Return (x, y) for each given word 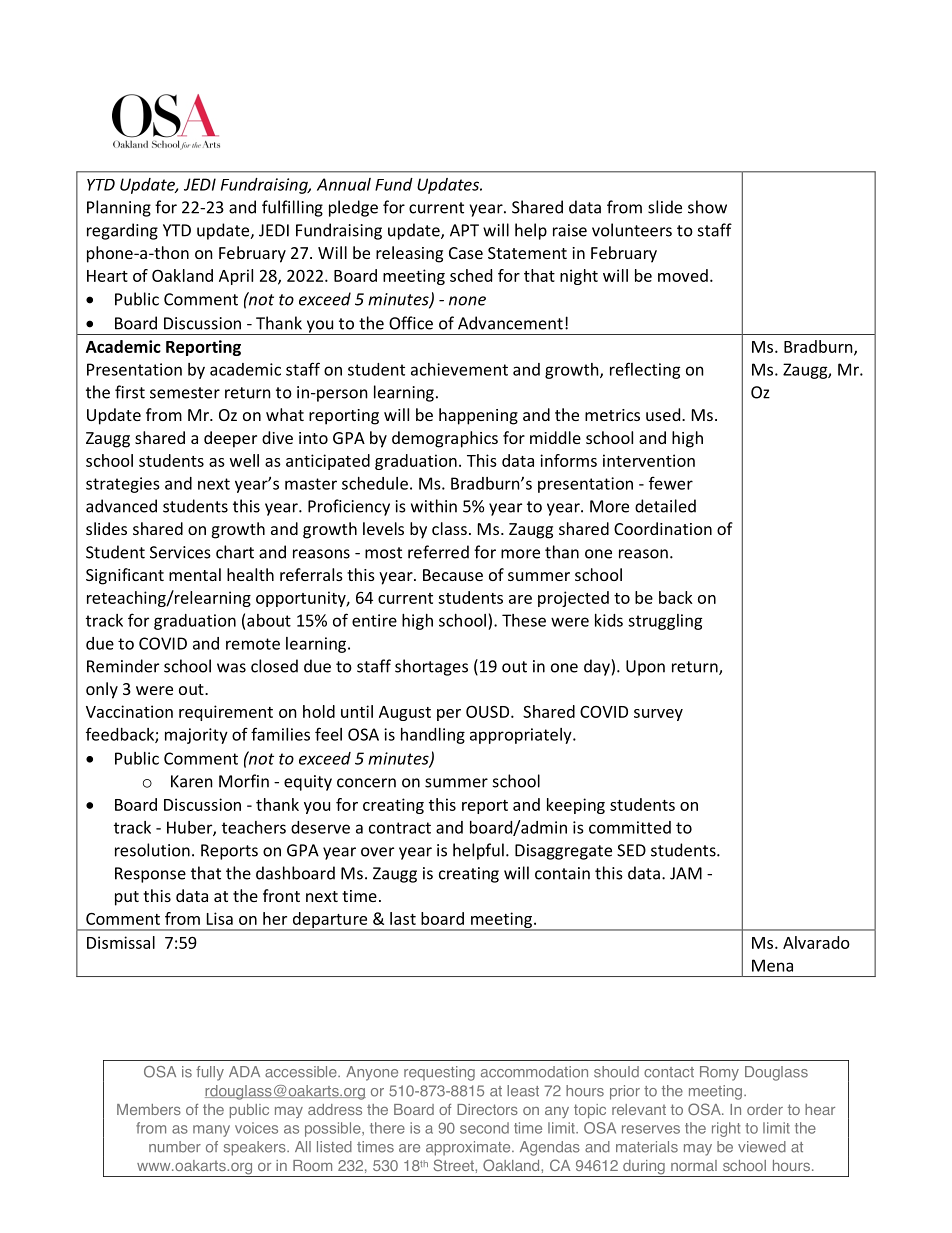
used (664, 414)
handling (433, 736)
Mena (772, 965)
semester (185, 393)
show (707, 207)
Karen (192, 781)
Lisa (220, 918)
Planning (119, 208)
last (403, 918)
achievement (459, 369)
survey (658, 715)
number (175, 1147)
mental (195, 574)
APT (464, 230)
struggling (665, 622)
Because (453, 575)
